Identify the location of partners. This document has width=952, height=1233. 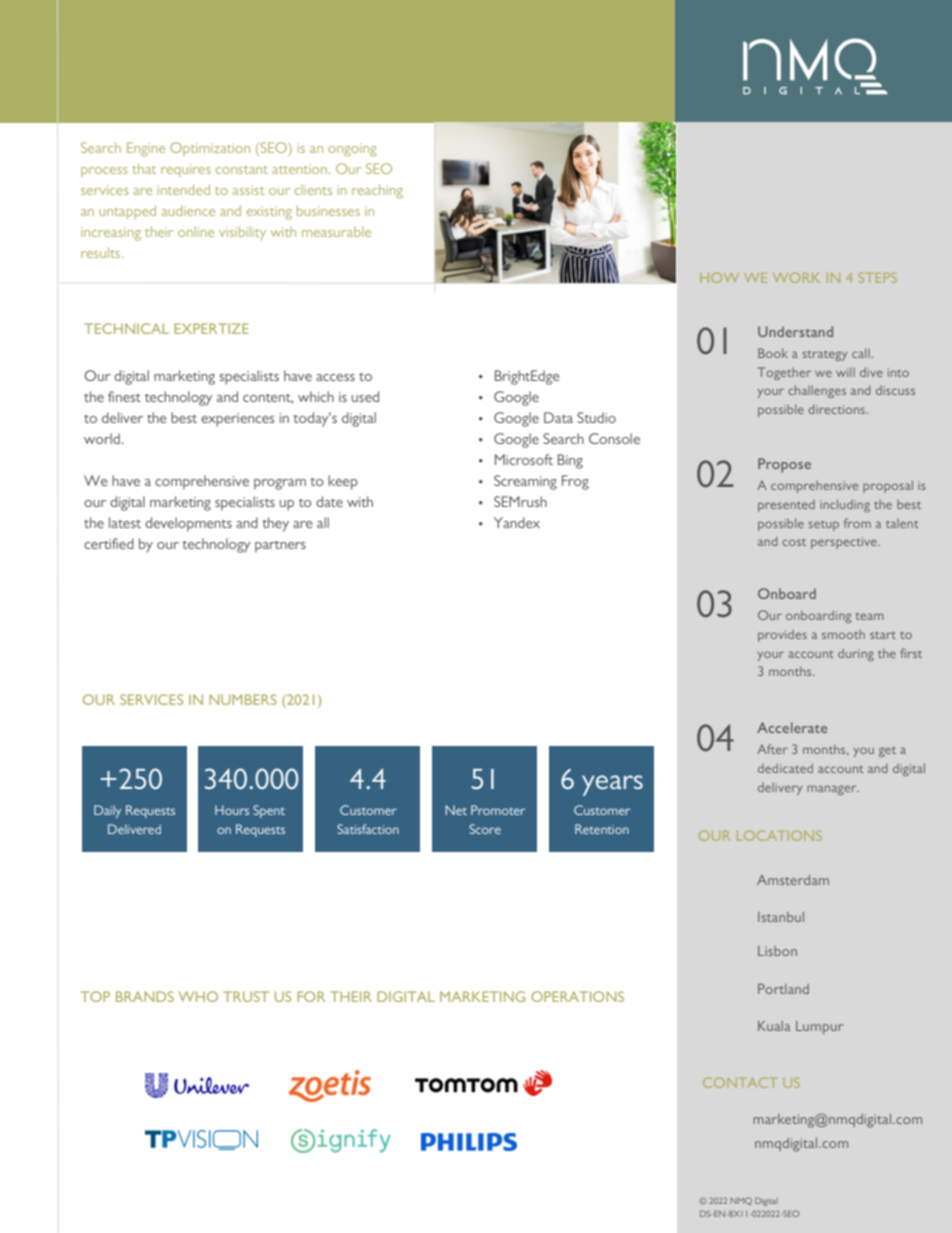
(280, 547).
